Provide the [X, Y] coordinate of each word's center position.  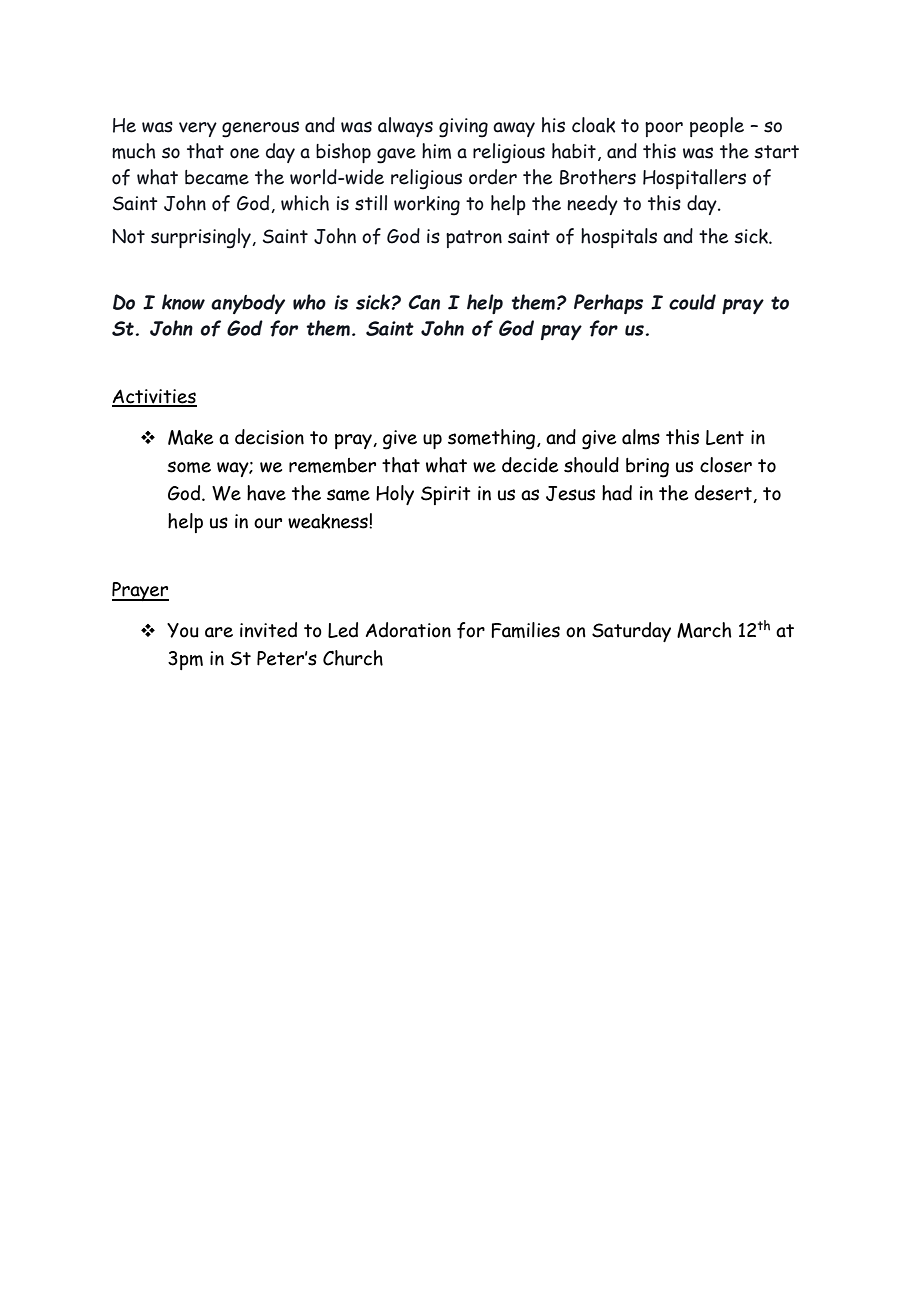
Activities [154, 397]
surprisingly [202, 238]
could [692, 302]
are [219, 632]
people [717, 127]
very [198, 129]
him [436, 151]
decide [530, 465]
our [268, 523]
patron [474, 239]
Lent [725, 437]
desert [724, 494]
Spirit [446, 495]
